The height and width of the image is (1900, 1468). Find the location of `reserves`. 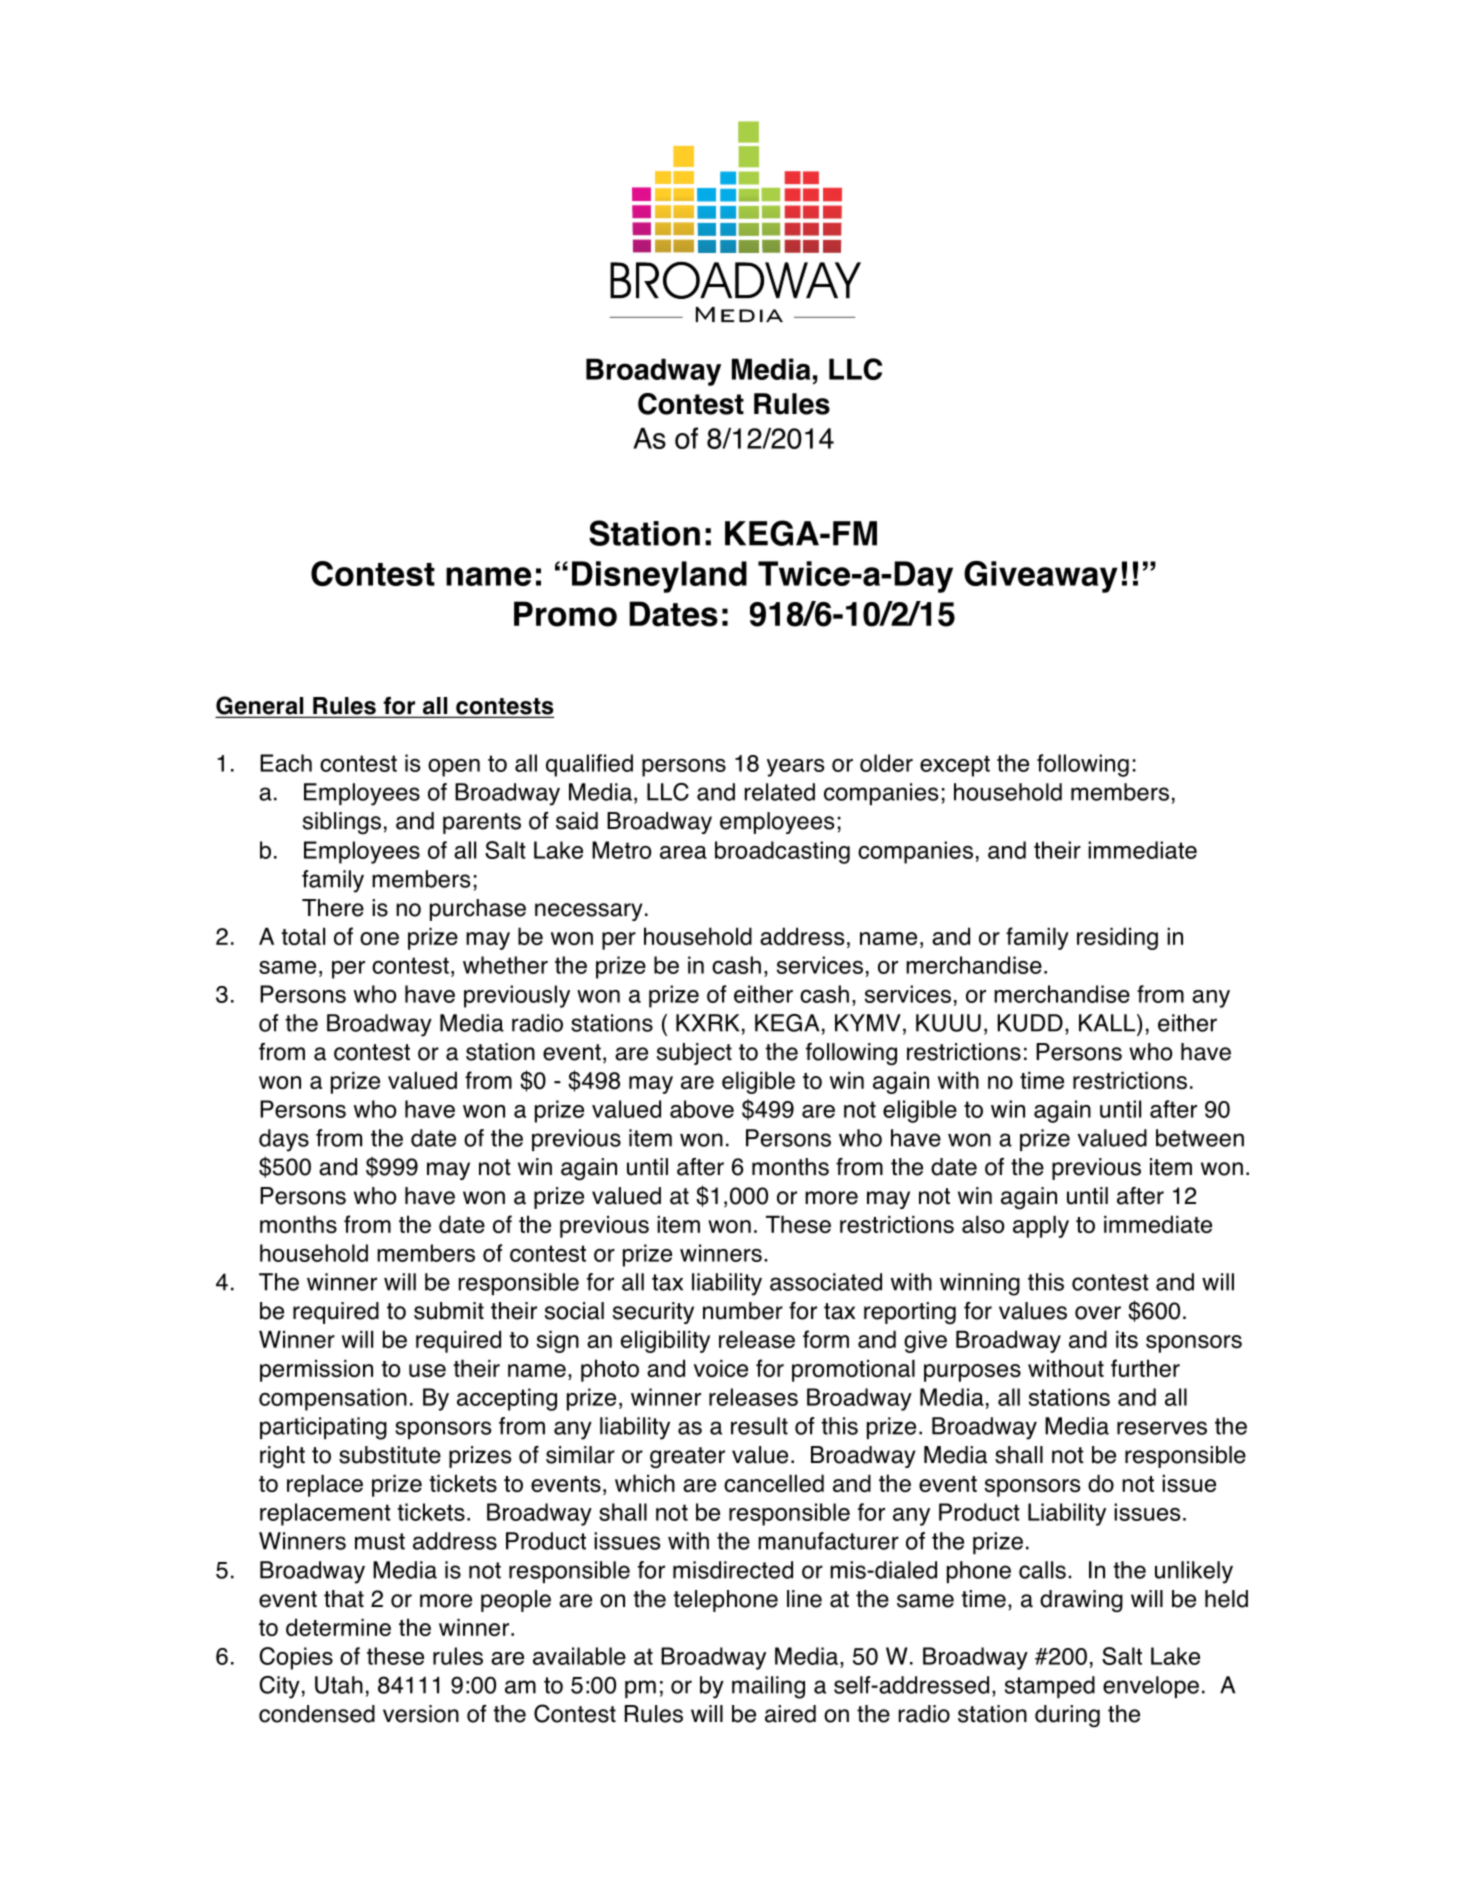

reserves is located at coordinates (1162, 1428).
